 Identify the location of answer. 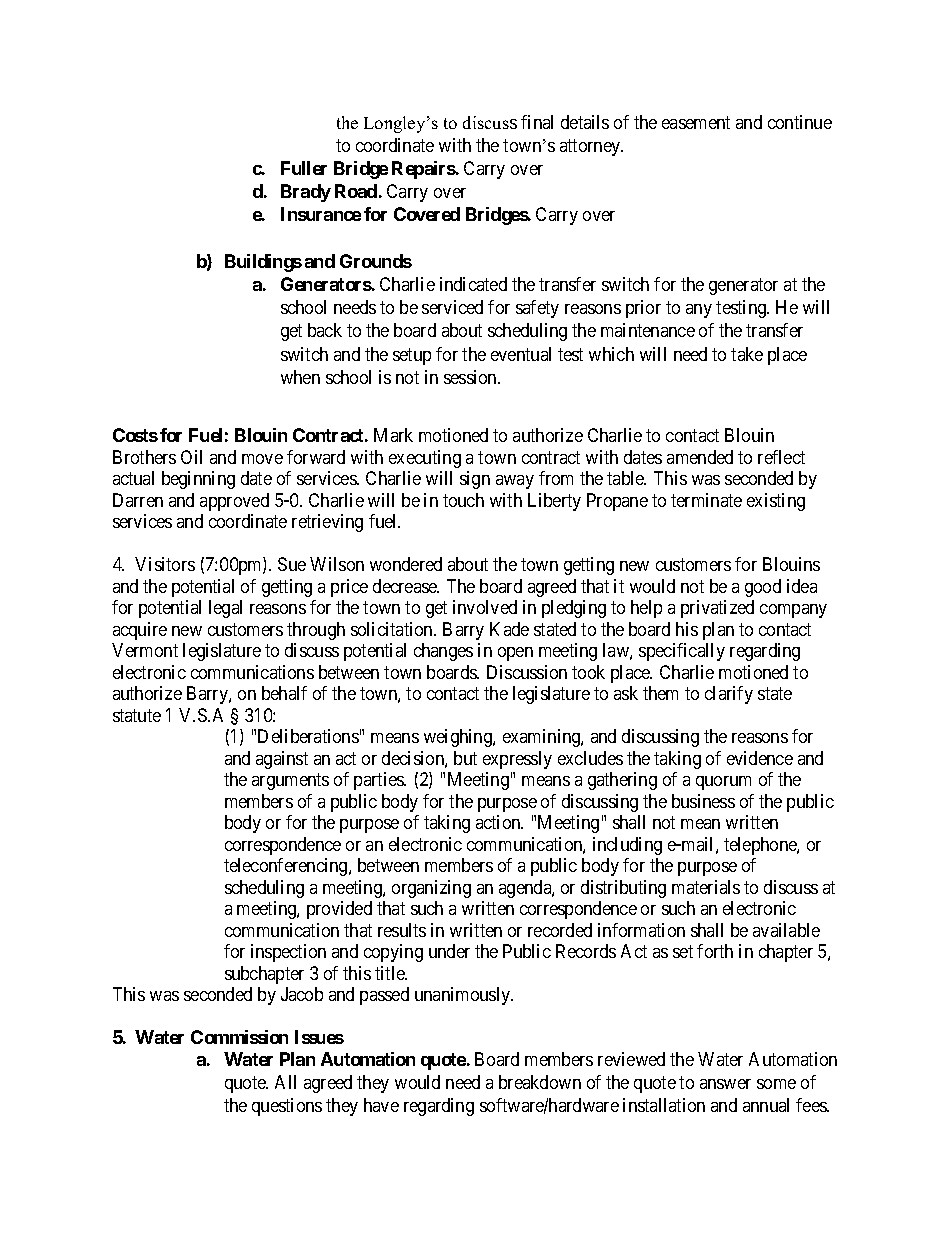
(725, 1084).
